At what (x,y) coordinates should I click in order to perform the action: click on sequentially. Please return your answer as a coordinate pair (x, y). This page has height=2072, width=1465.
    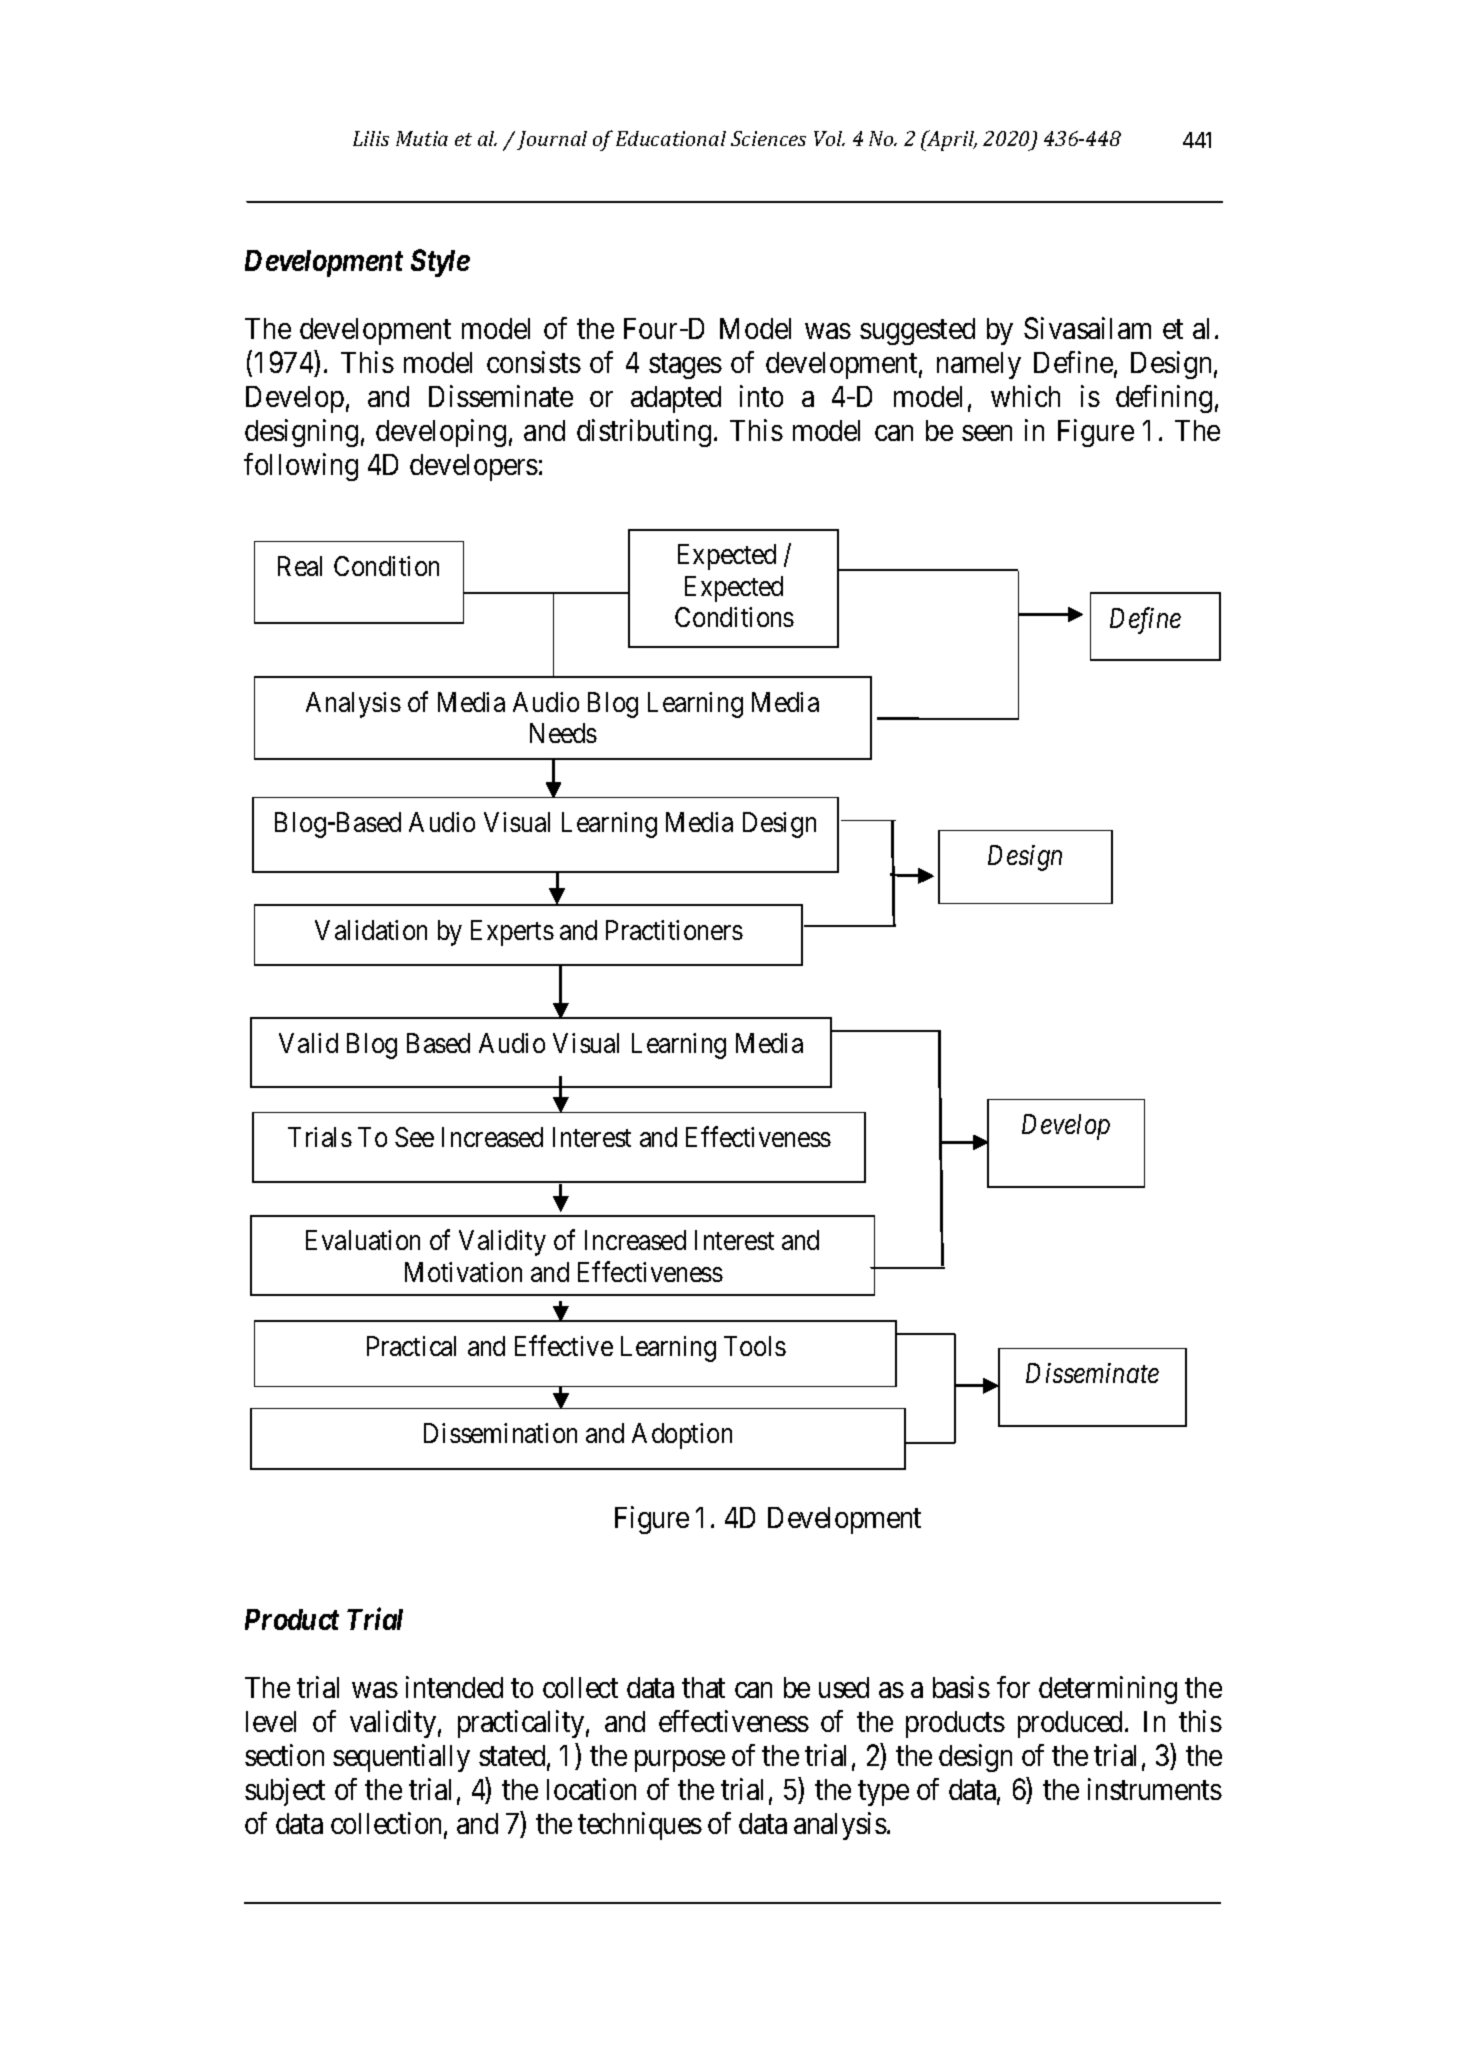
    Looking at the image, I should click on (401, 1758).
